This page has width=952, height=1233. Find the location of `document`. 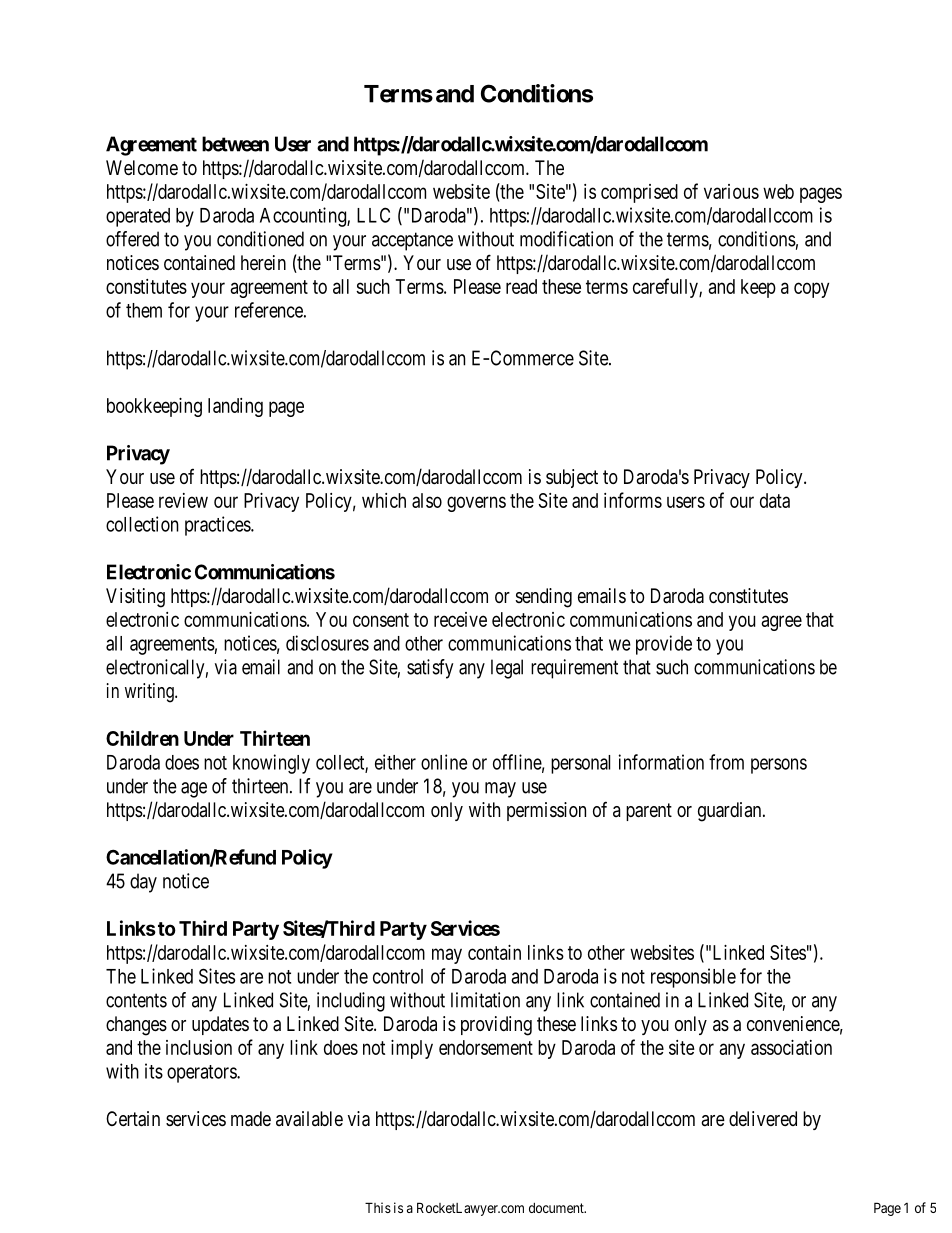

document is located at coordinates (557, 1208).
